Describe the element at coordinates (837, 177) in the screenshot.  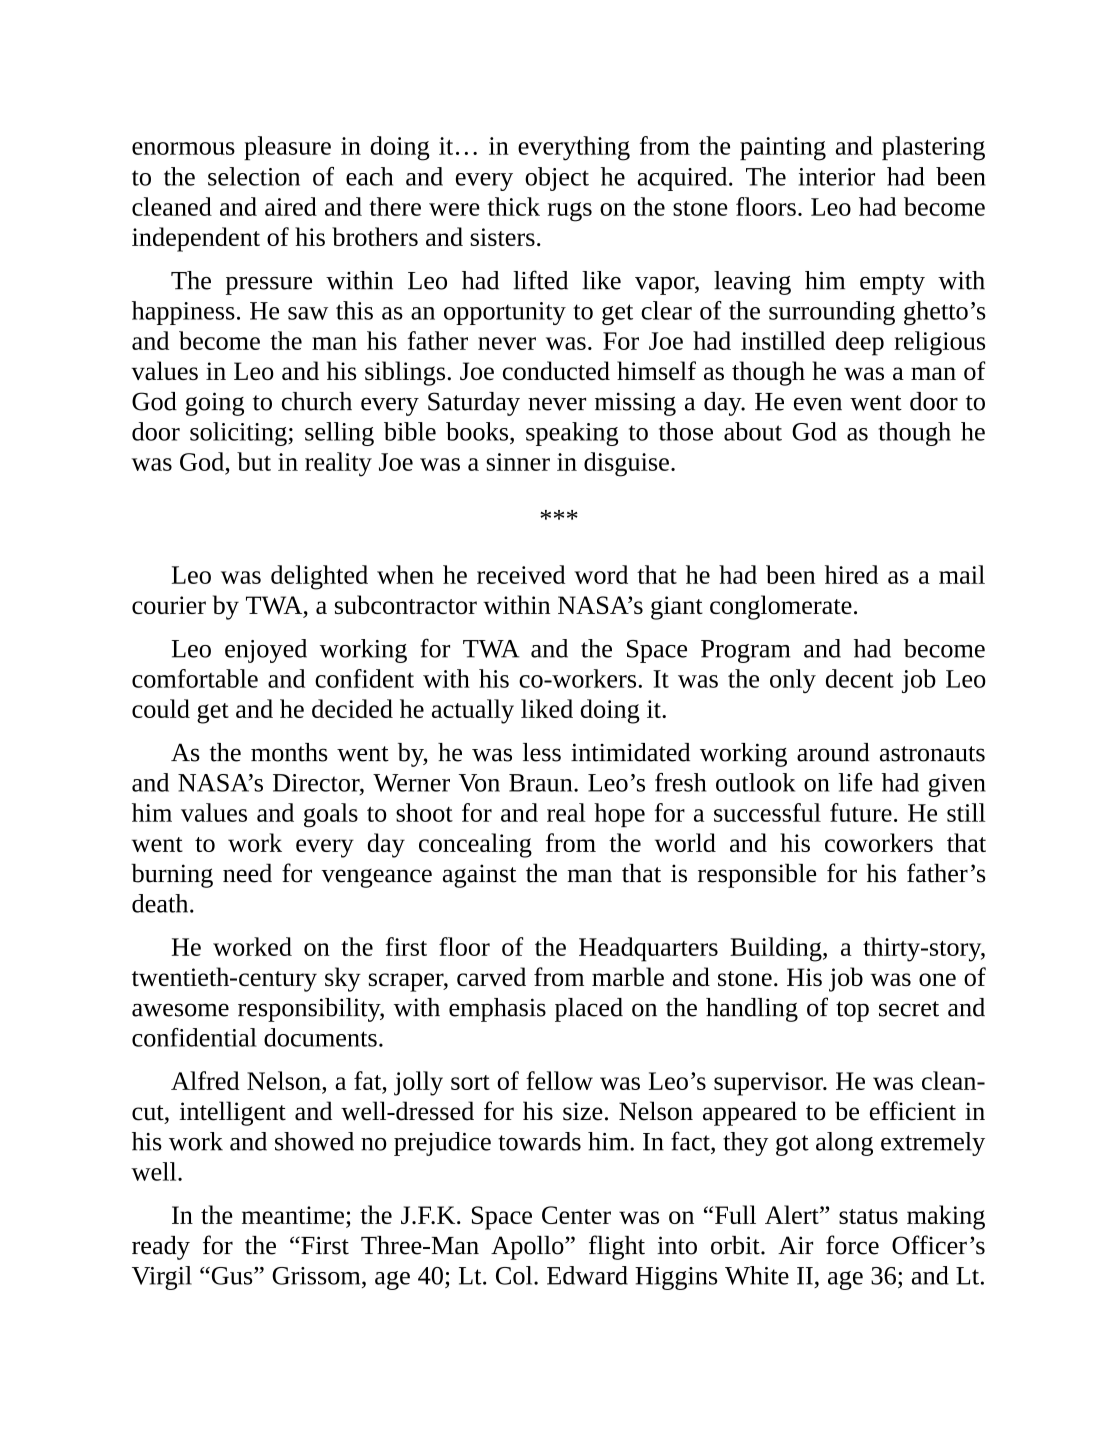
I see `interior` at that location.
